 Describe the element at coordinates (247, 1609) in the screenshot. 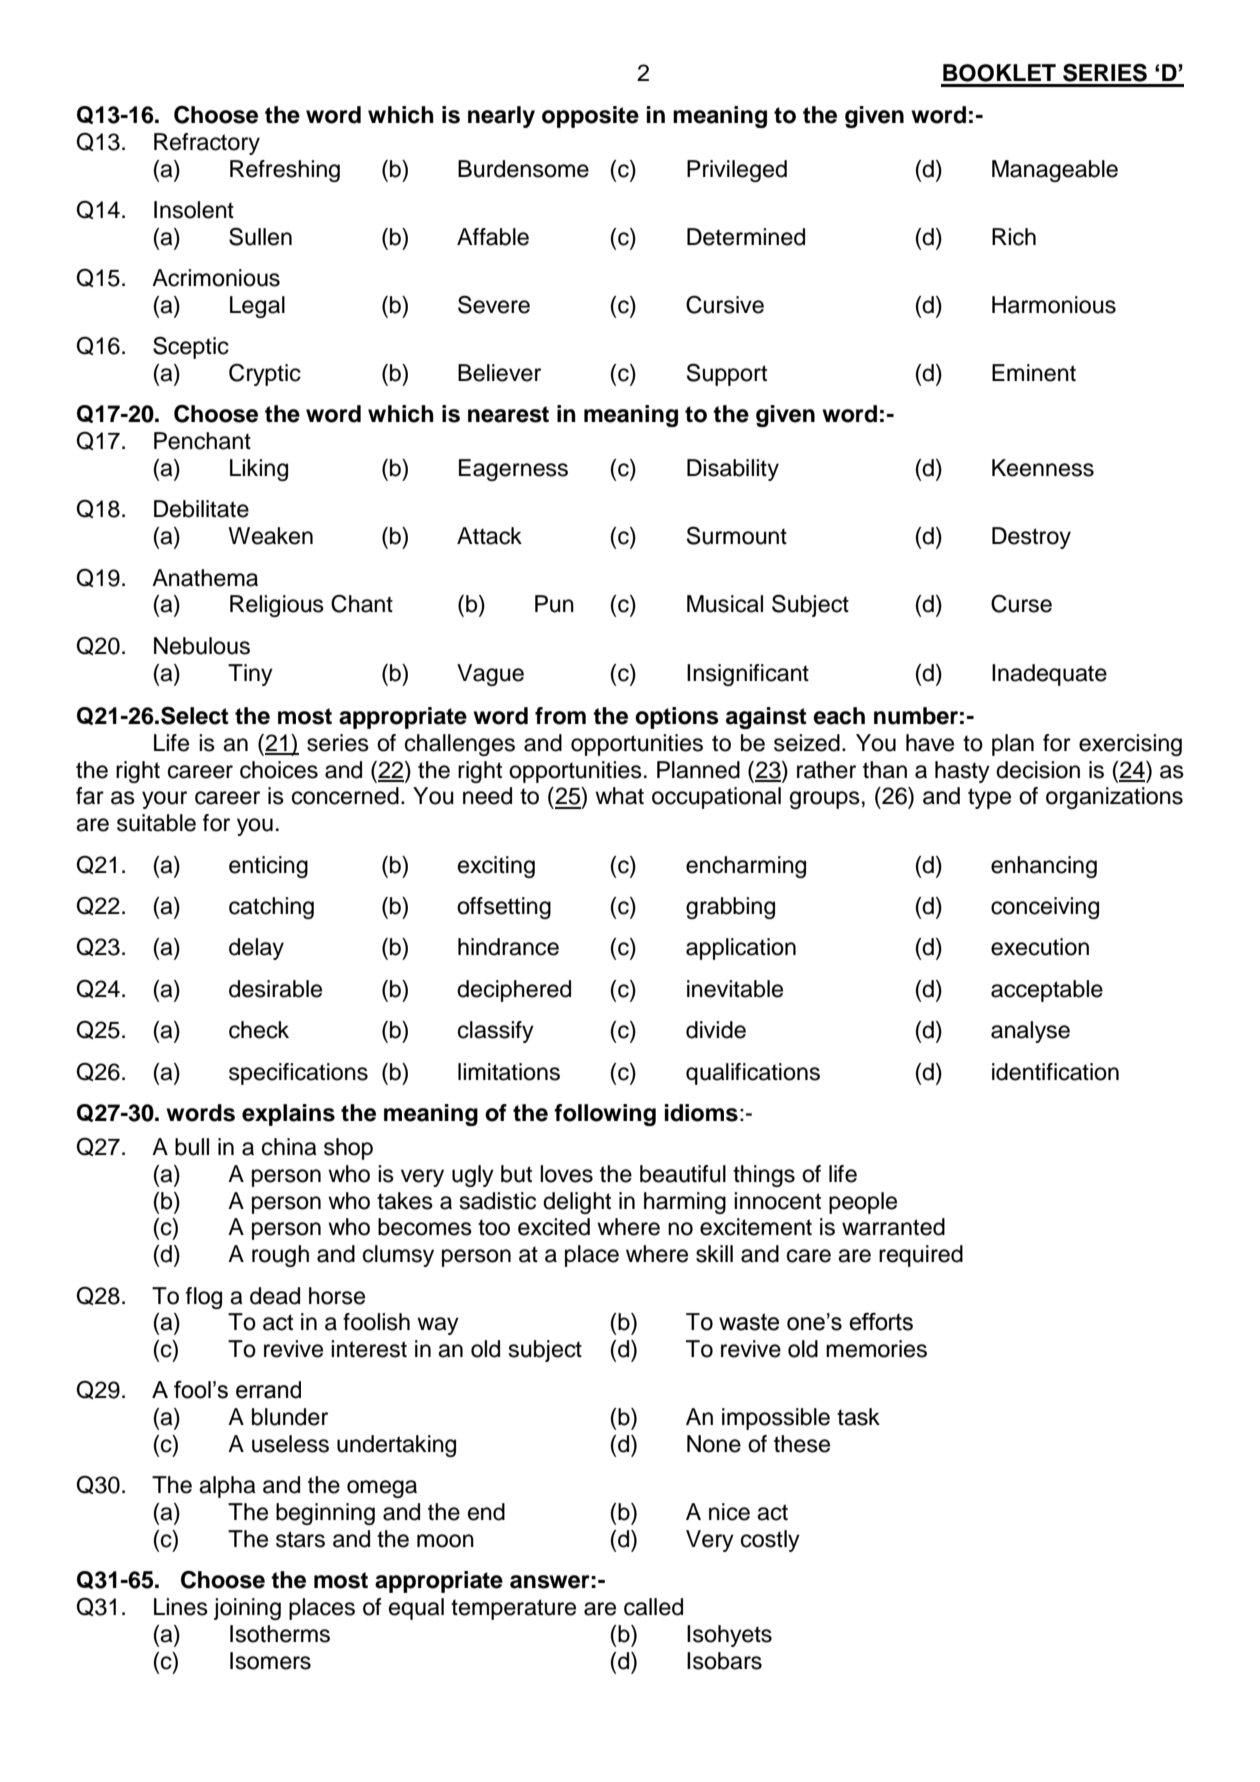

I see `joining` at that location.
